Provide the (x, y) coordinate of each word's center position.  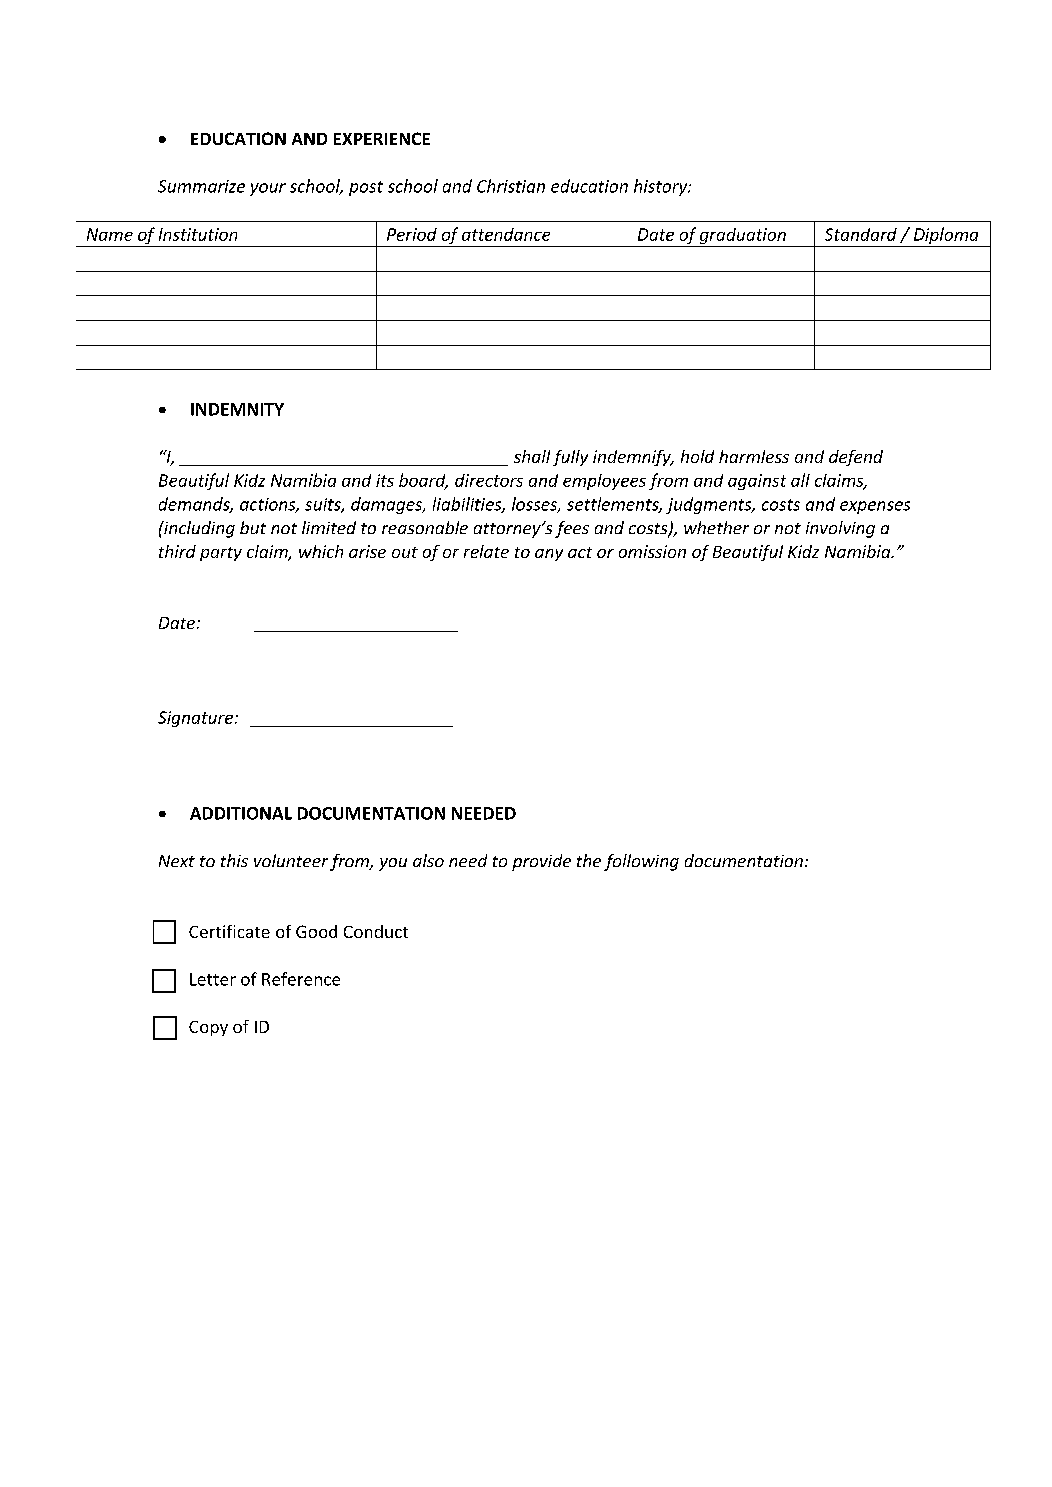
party (221, 554)
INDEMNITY (237, 409)
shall (532, 456)
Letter (213, 979)
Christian (511, 186)
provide (541, 862)
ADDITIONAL (241, 813)
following (641, 862)
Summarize (201, 186)
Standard (861, 234)
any (549, 555)
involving (840, 529)
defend (856, 458)
